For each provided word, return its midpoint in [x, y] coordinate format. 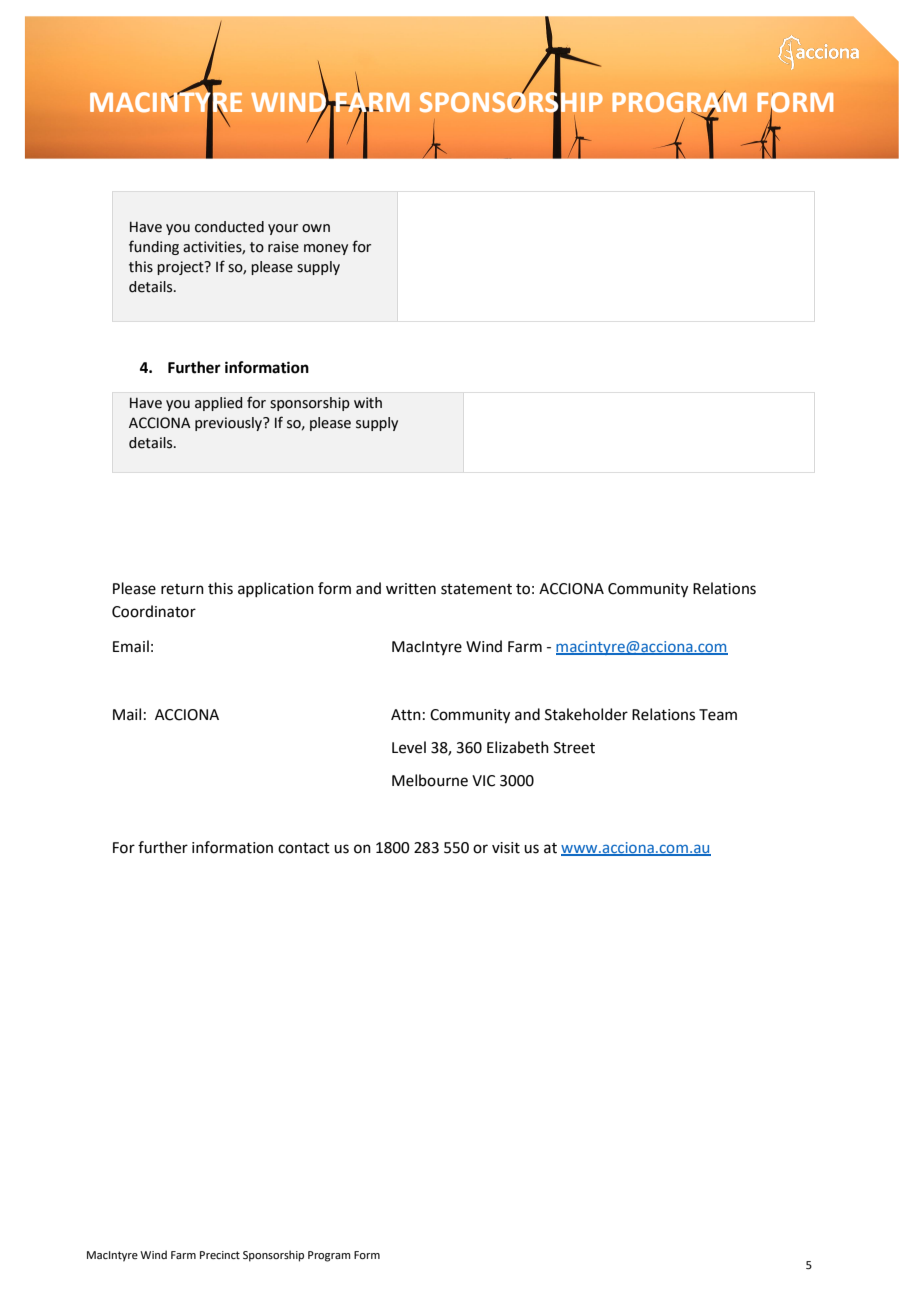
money [326, 249]
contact [304, 848]
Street [574, 748]
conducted [229, 227]
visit [506, 848]
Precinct [220, 1255]
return [182, 589]
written [411, 589]
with [368, 403]
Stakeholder [586, 714]
